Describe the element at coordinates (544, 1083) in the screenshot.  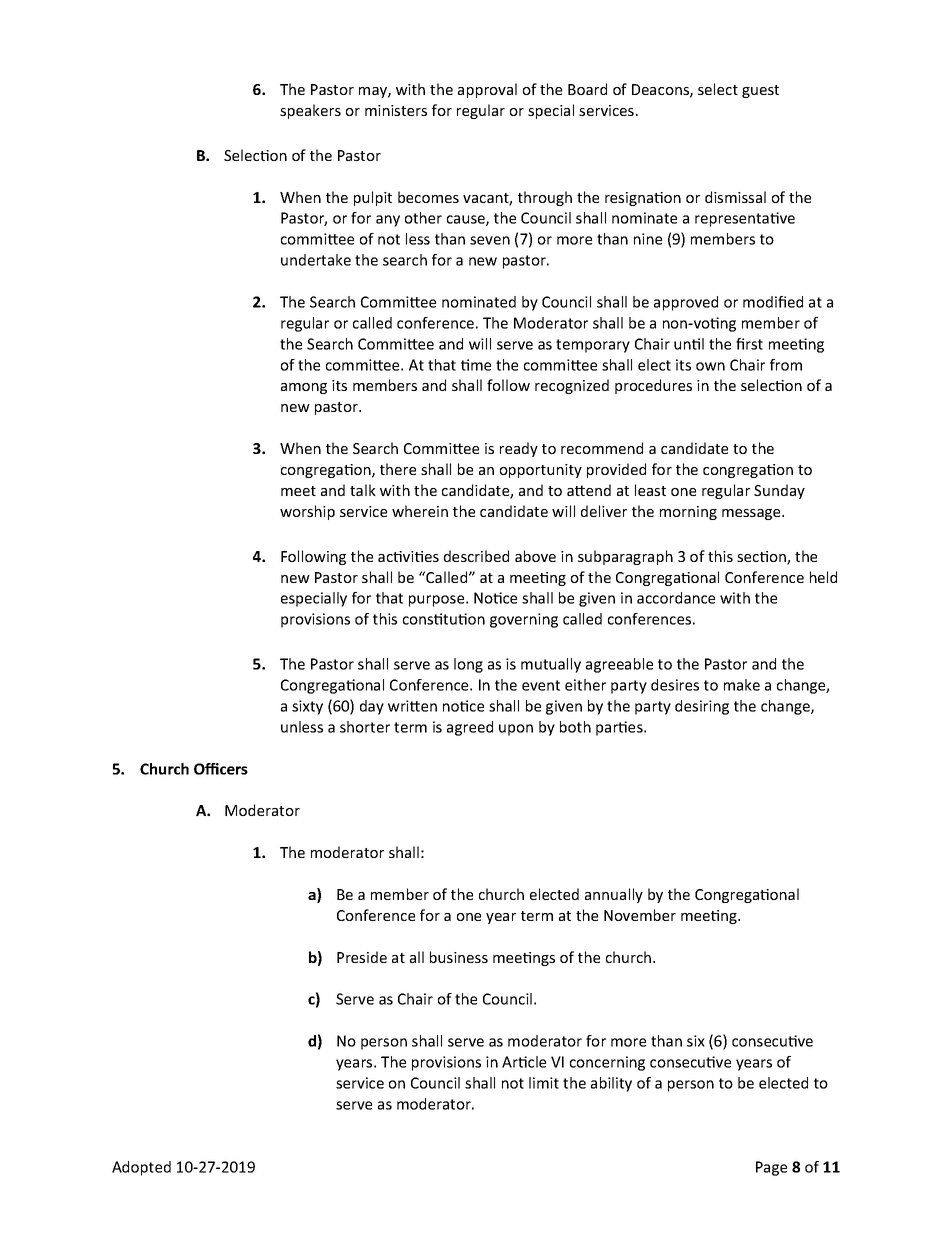
I see `limit` at that location.
